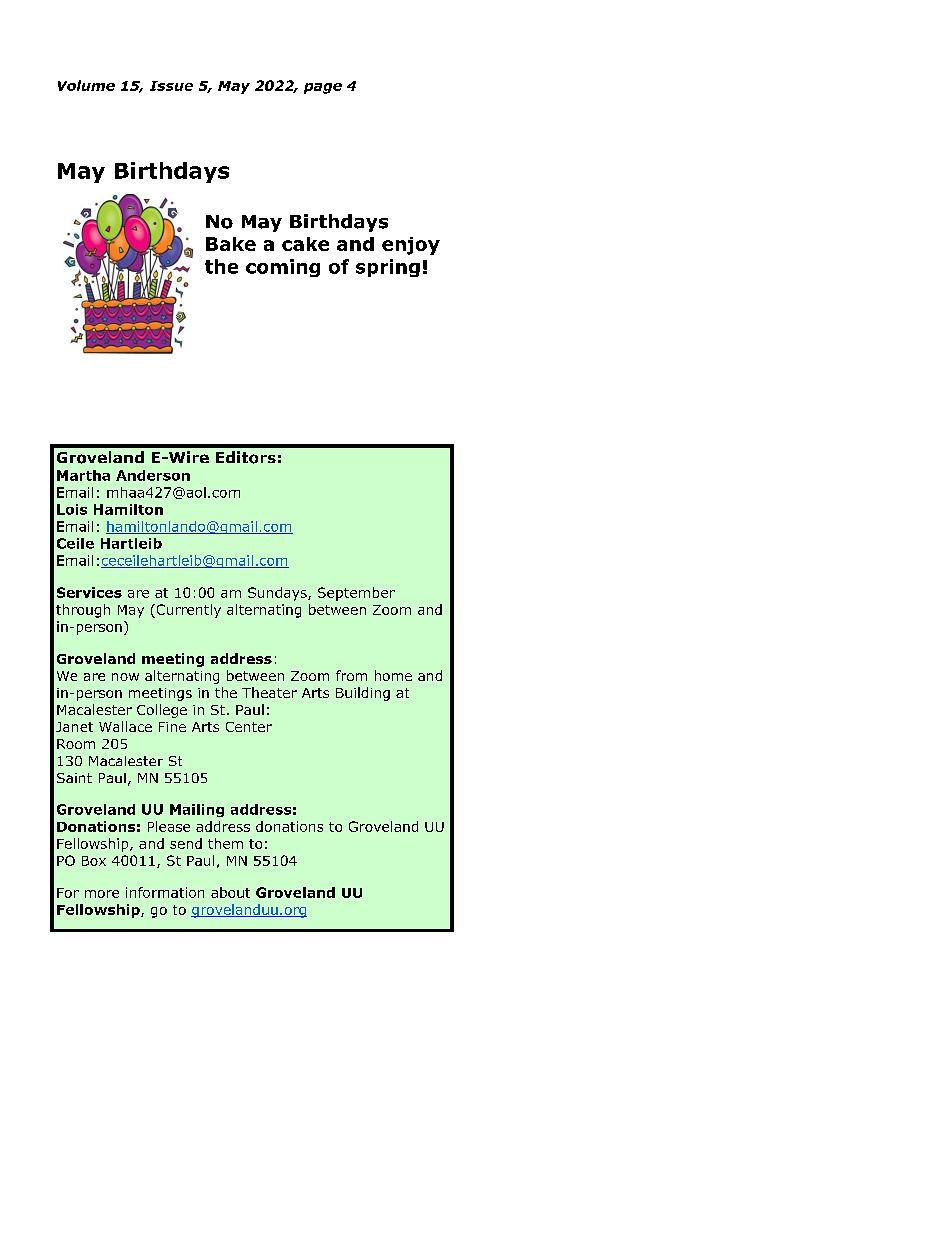 This screenshot has height=1233, width=952. What do you see at coordinates (269, 692) in the screenshot?
I see `Theater` at bounding box center [269, 692].
